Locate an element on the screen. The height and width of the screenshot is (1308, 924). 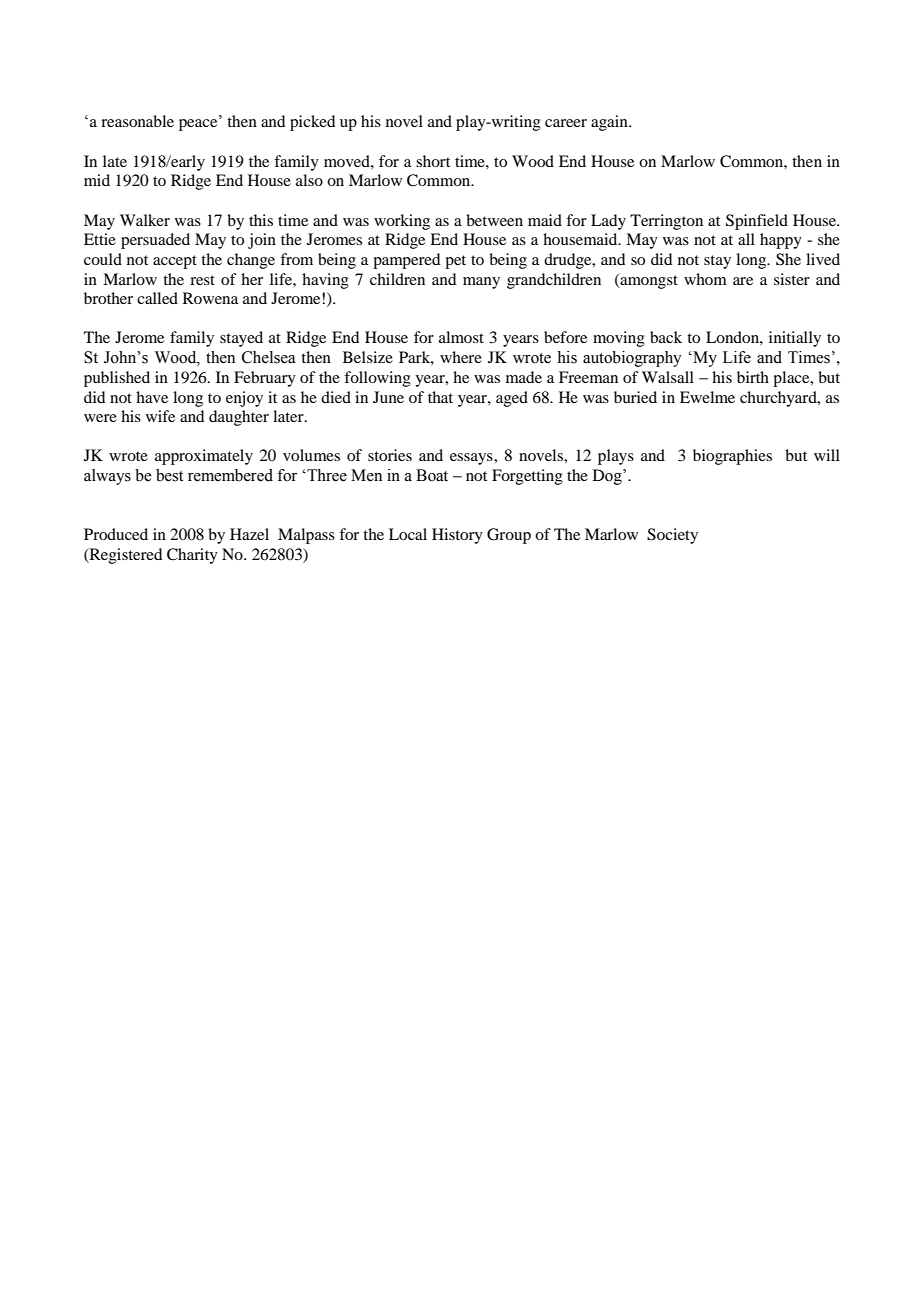
accept is located at coordinates (175, 262).
